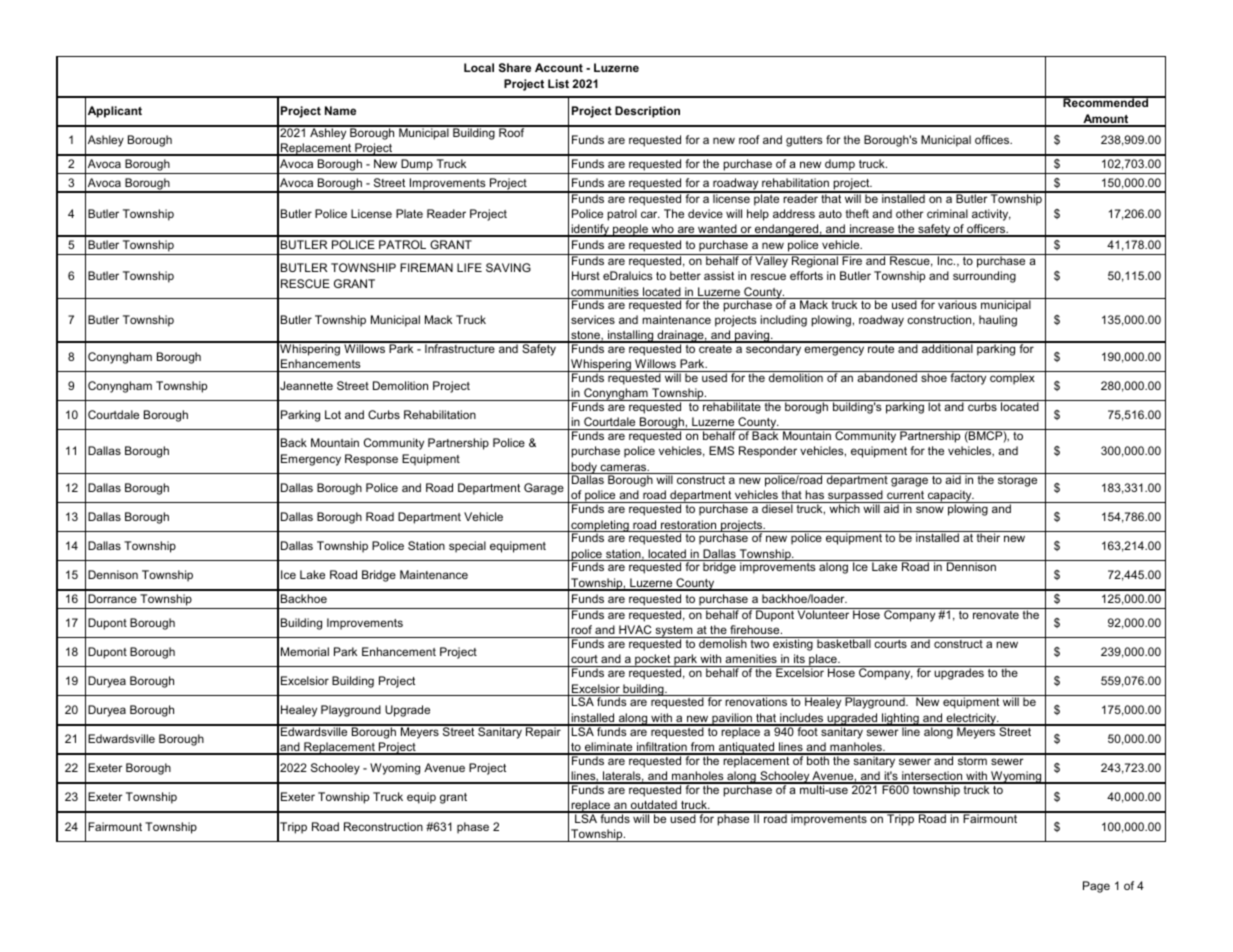 The image size is (1233, 952). Describe the element at coordinates (305, 651) in the page. I see `Memorial` at that location.
